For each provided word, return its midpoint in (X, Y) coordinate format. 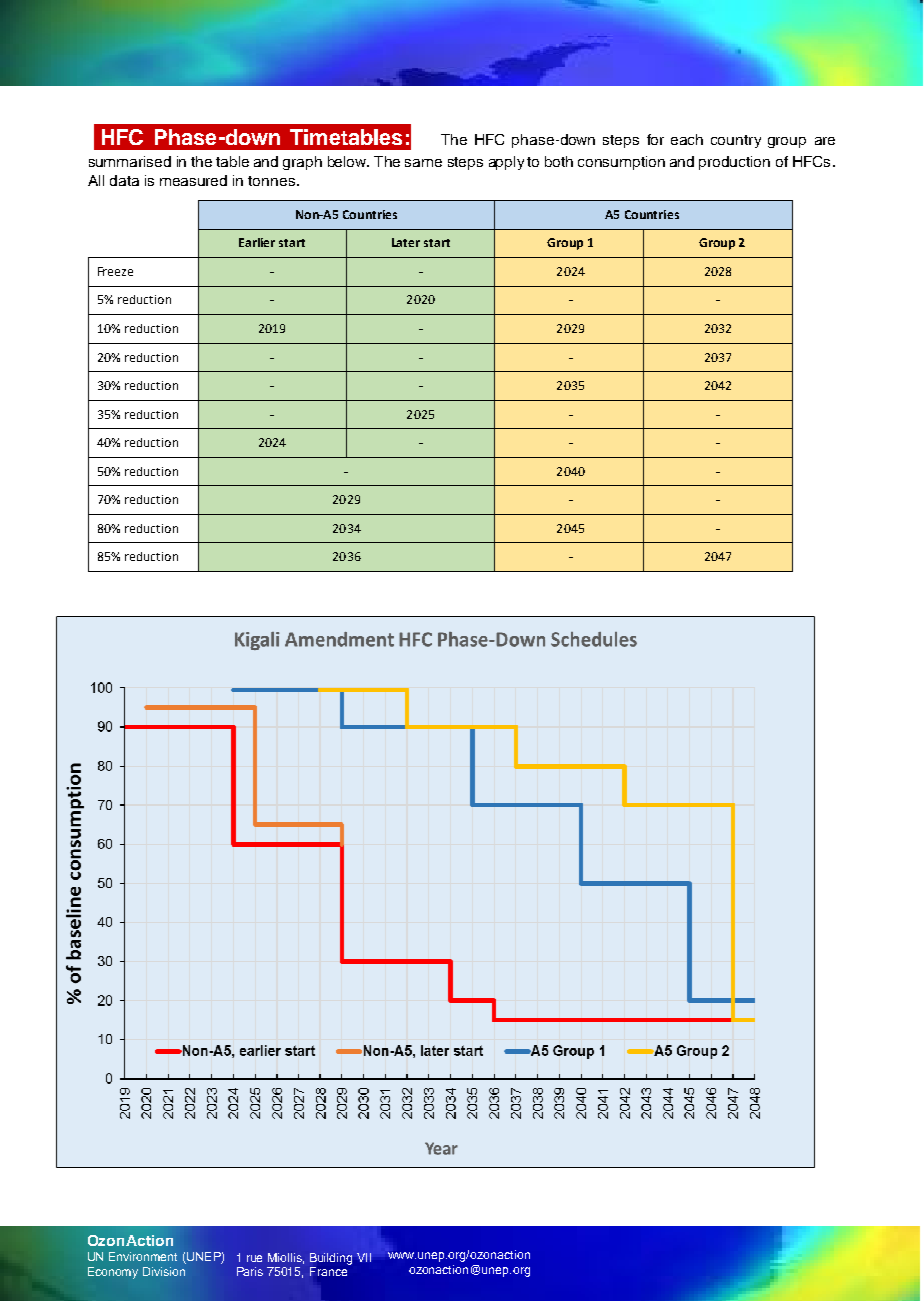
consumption (621, 163)
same (423, 163)
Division (164, 1271)
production (734, 163)
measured (193, 180)
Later (406, 242)
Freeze (115, 271)
